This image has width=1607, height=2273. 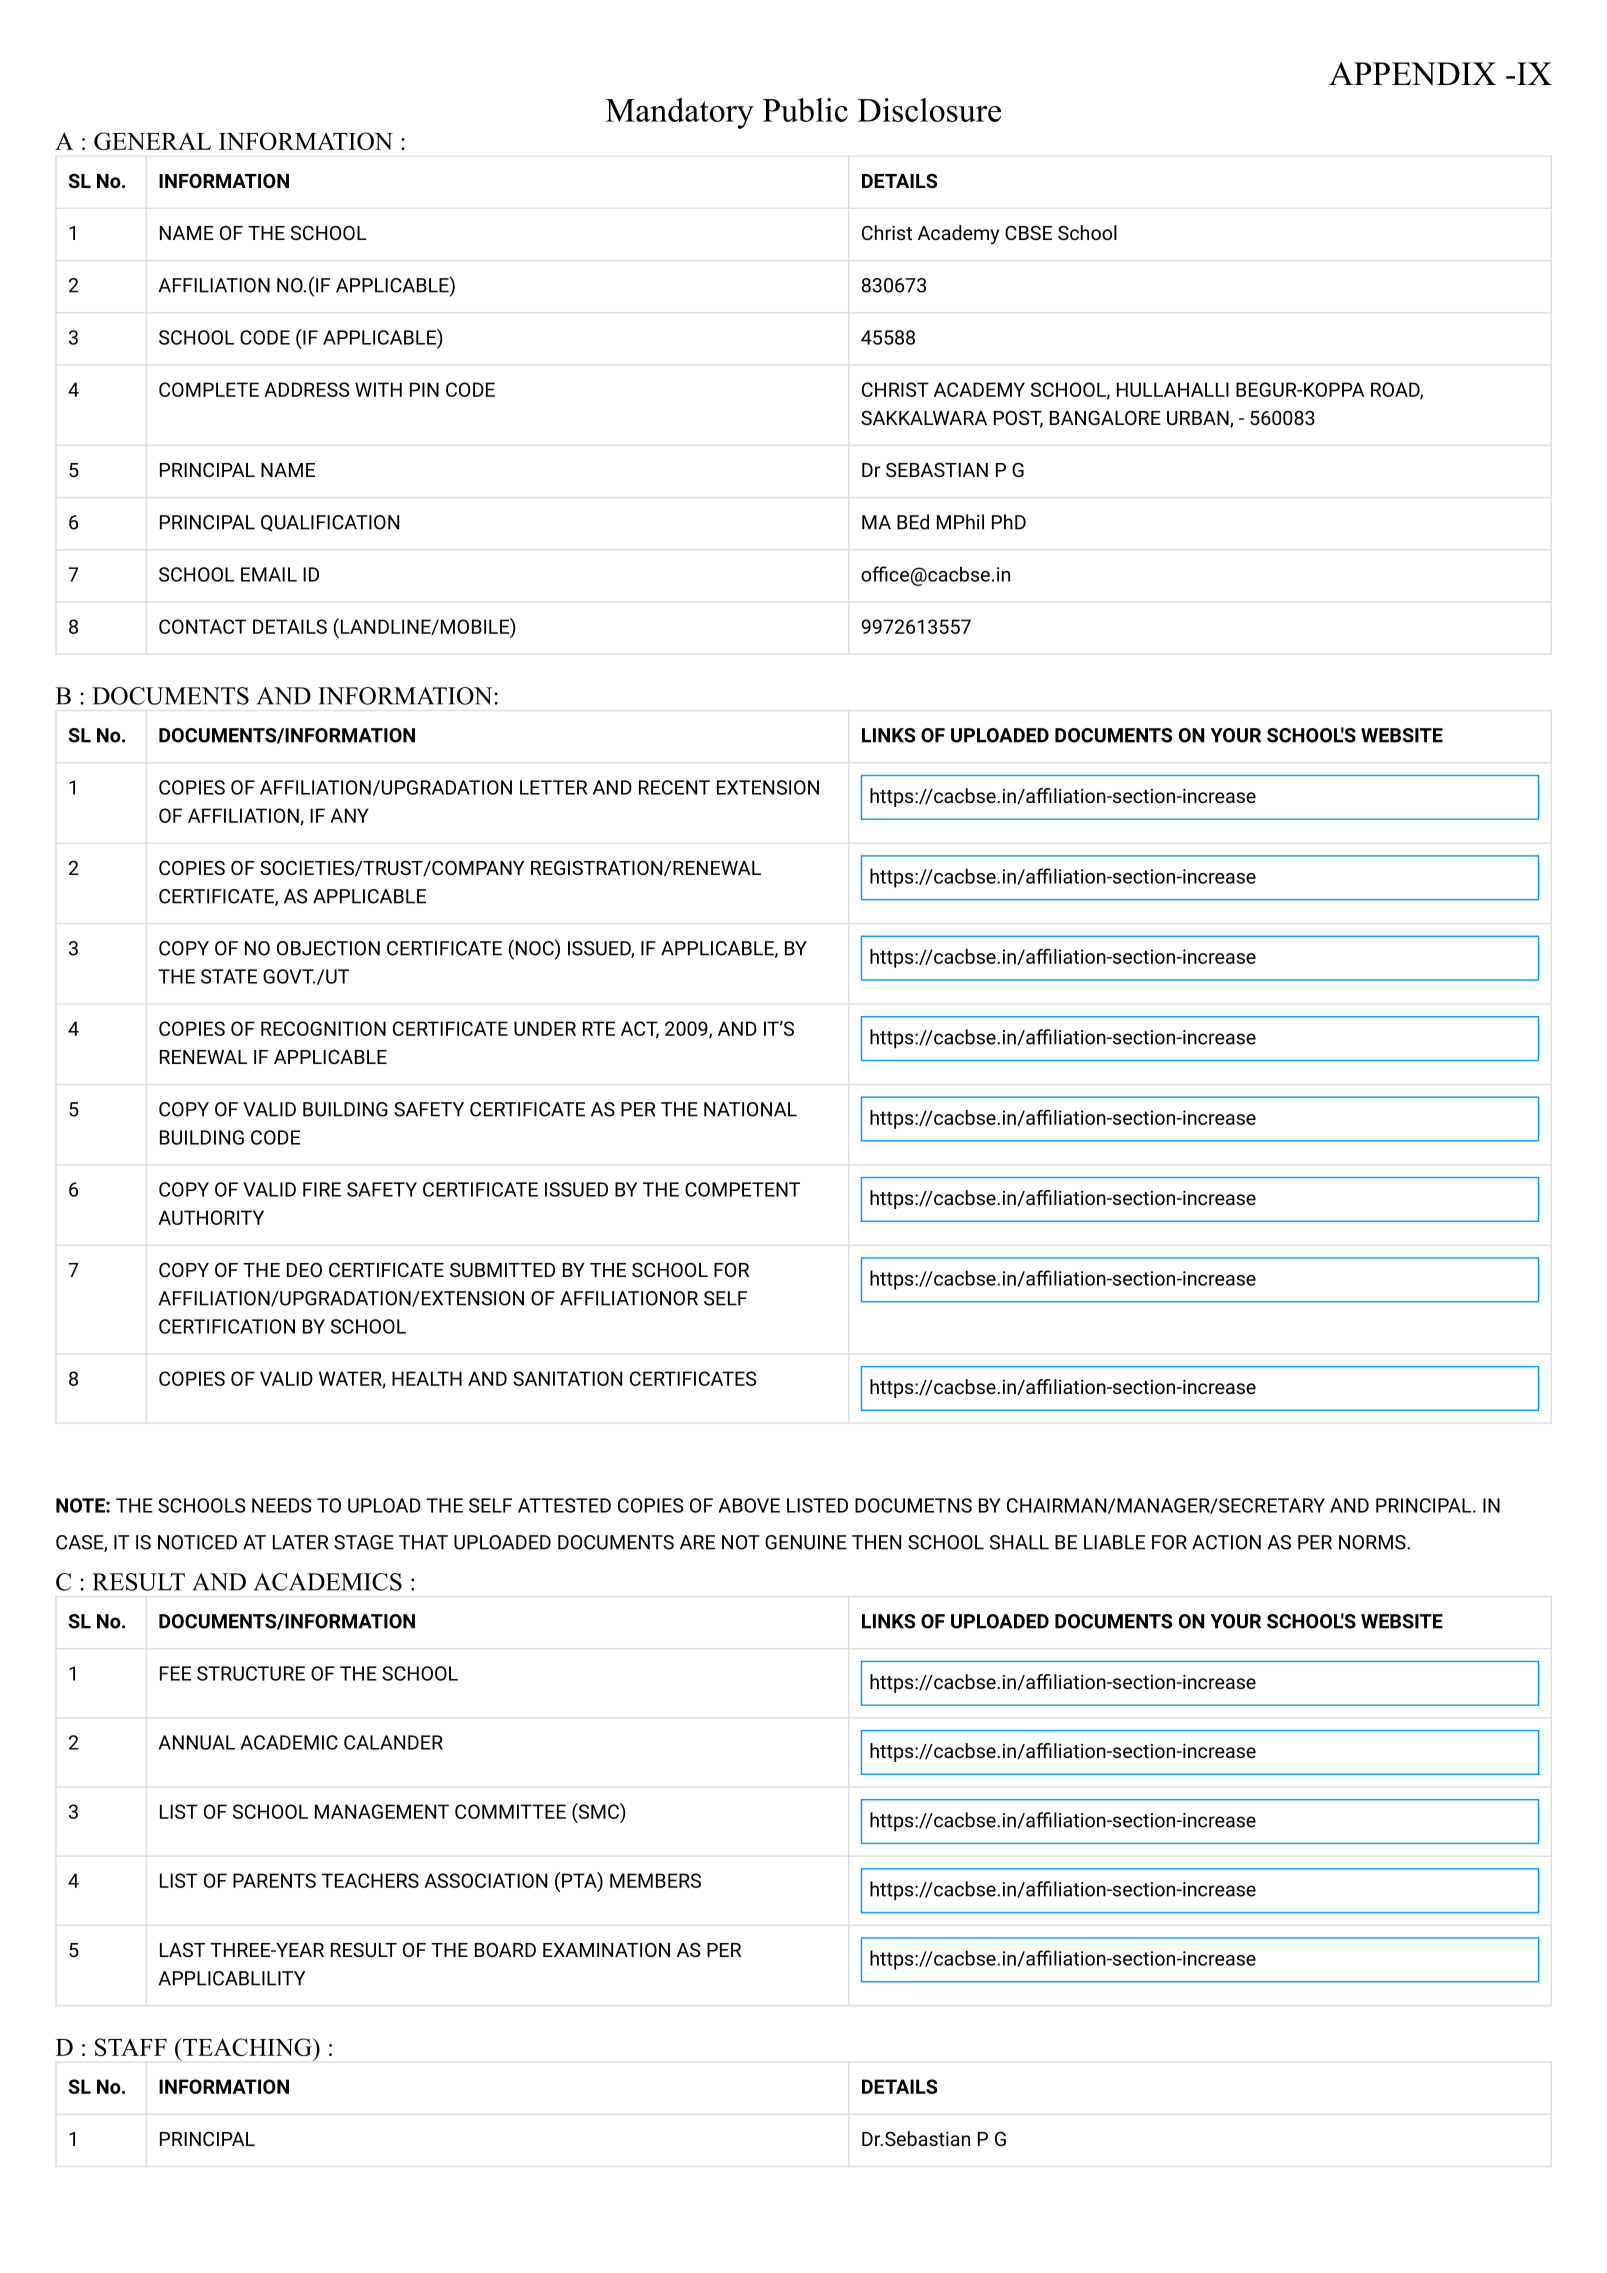 I want to click on URBAN, so click(x=1199, y=419).
